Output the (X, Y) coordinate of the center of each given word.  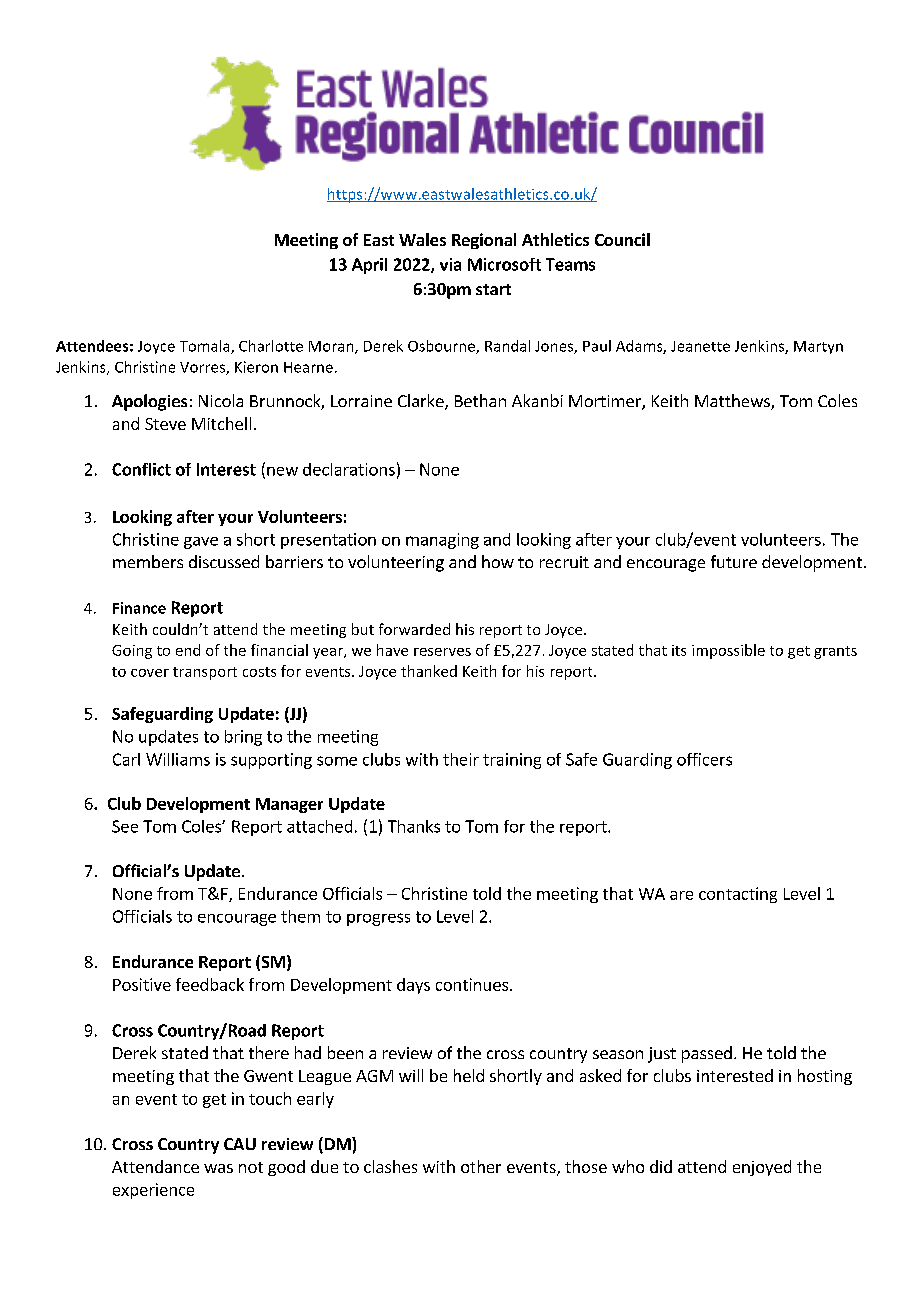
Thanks (414, 826)
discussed (224, 561)
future (734, 561)
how (498, 561)
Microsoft (504, 264)
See (125, 826)
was (218, 1168)
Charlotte (271, 346)
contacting (738, 895)
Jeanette (700, 346)
